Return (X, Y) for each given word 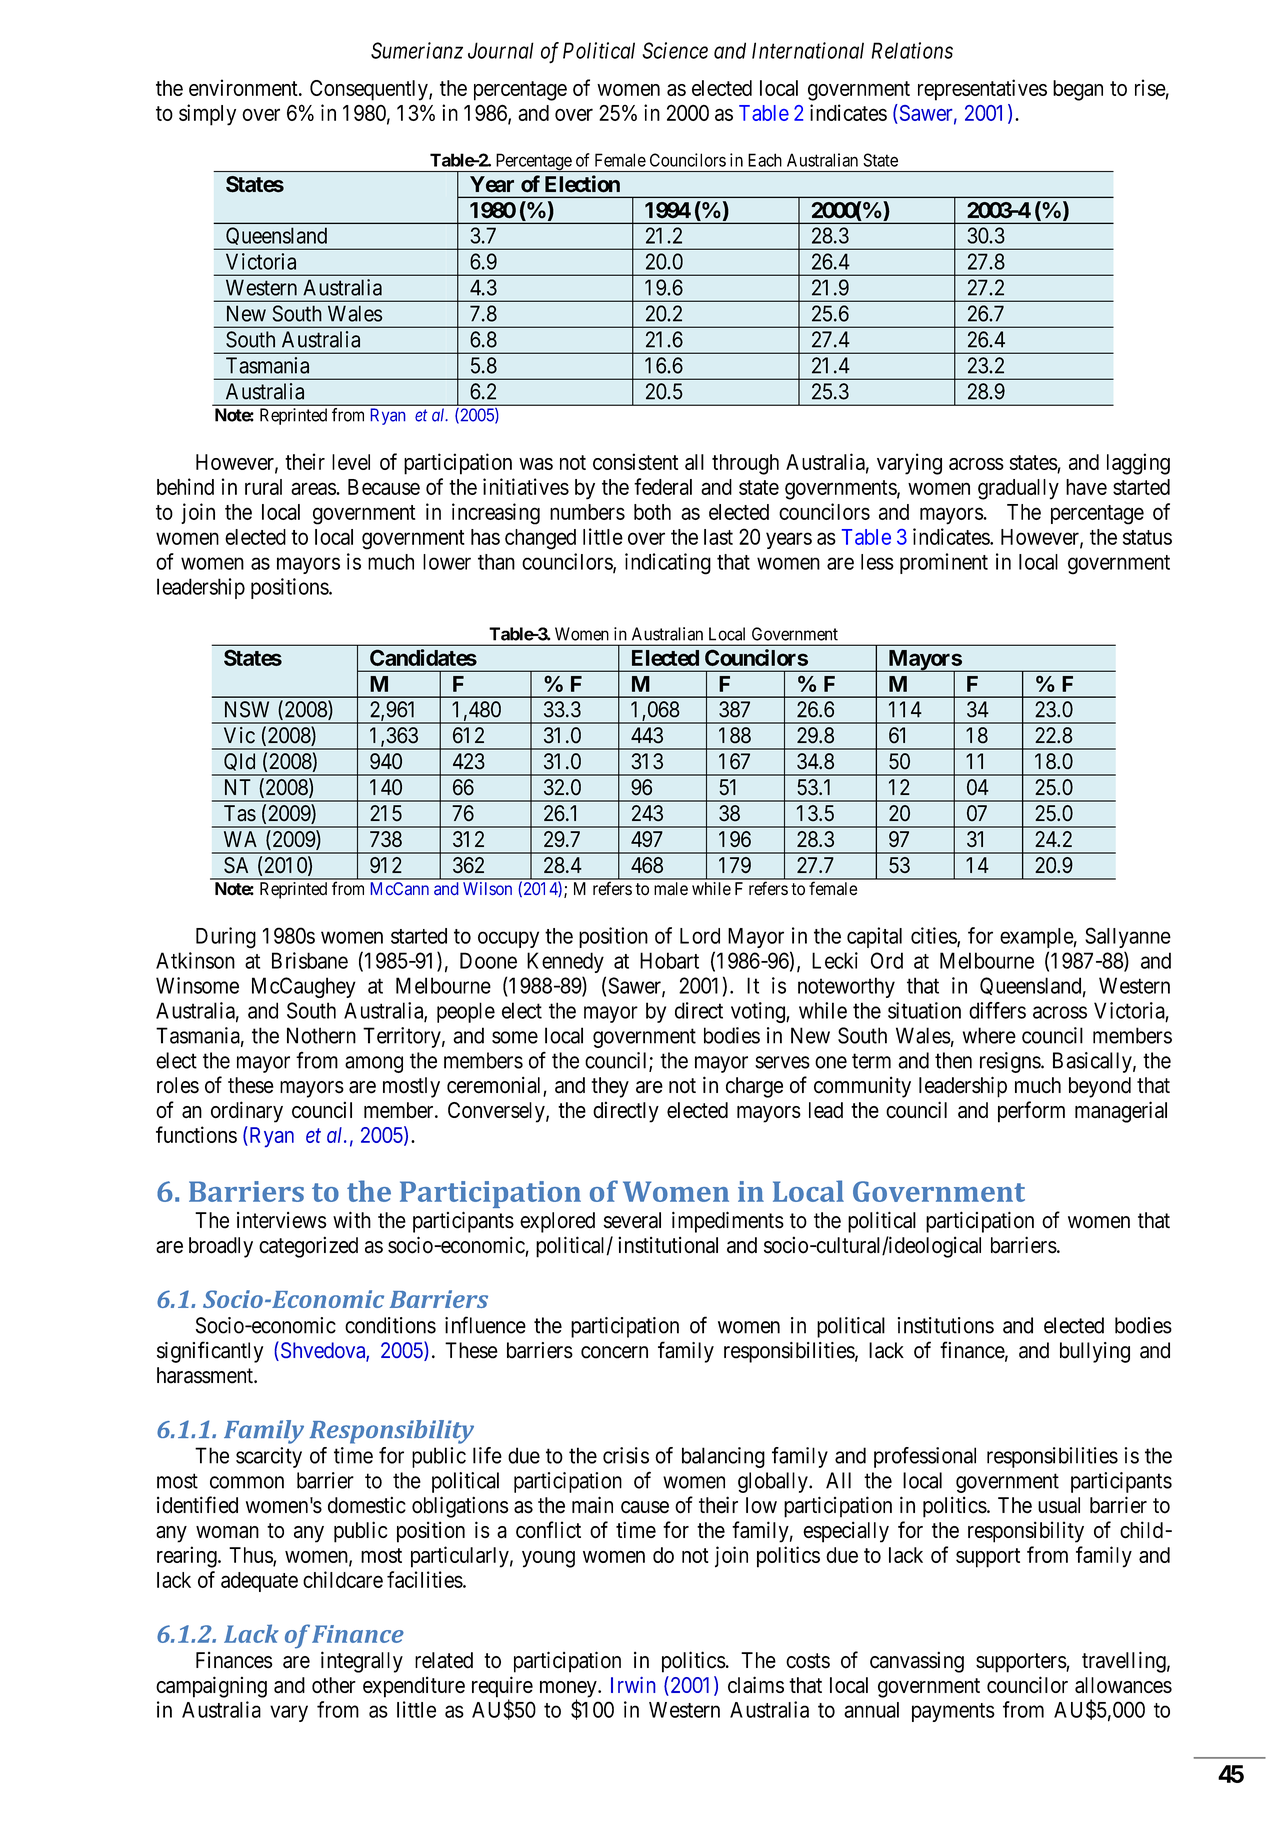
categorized (308, 1247)
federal (663, 486)
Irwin (633, 1685)
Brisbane (310, 960)
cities (934, 936)
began (1078, 90)
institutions (946, 1325)
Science (675, 50)
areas (314, 488)
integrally (362, 1662)
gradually (1018, 489)
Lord (700, 936)
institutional (668, 1245)
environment (244, 87)
